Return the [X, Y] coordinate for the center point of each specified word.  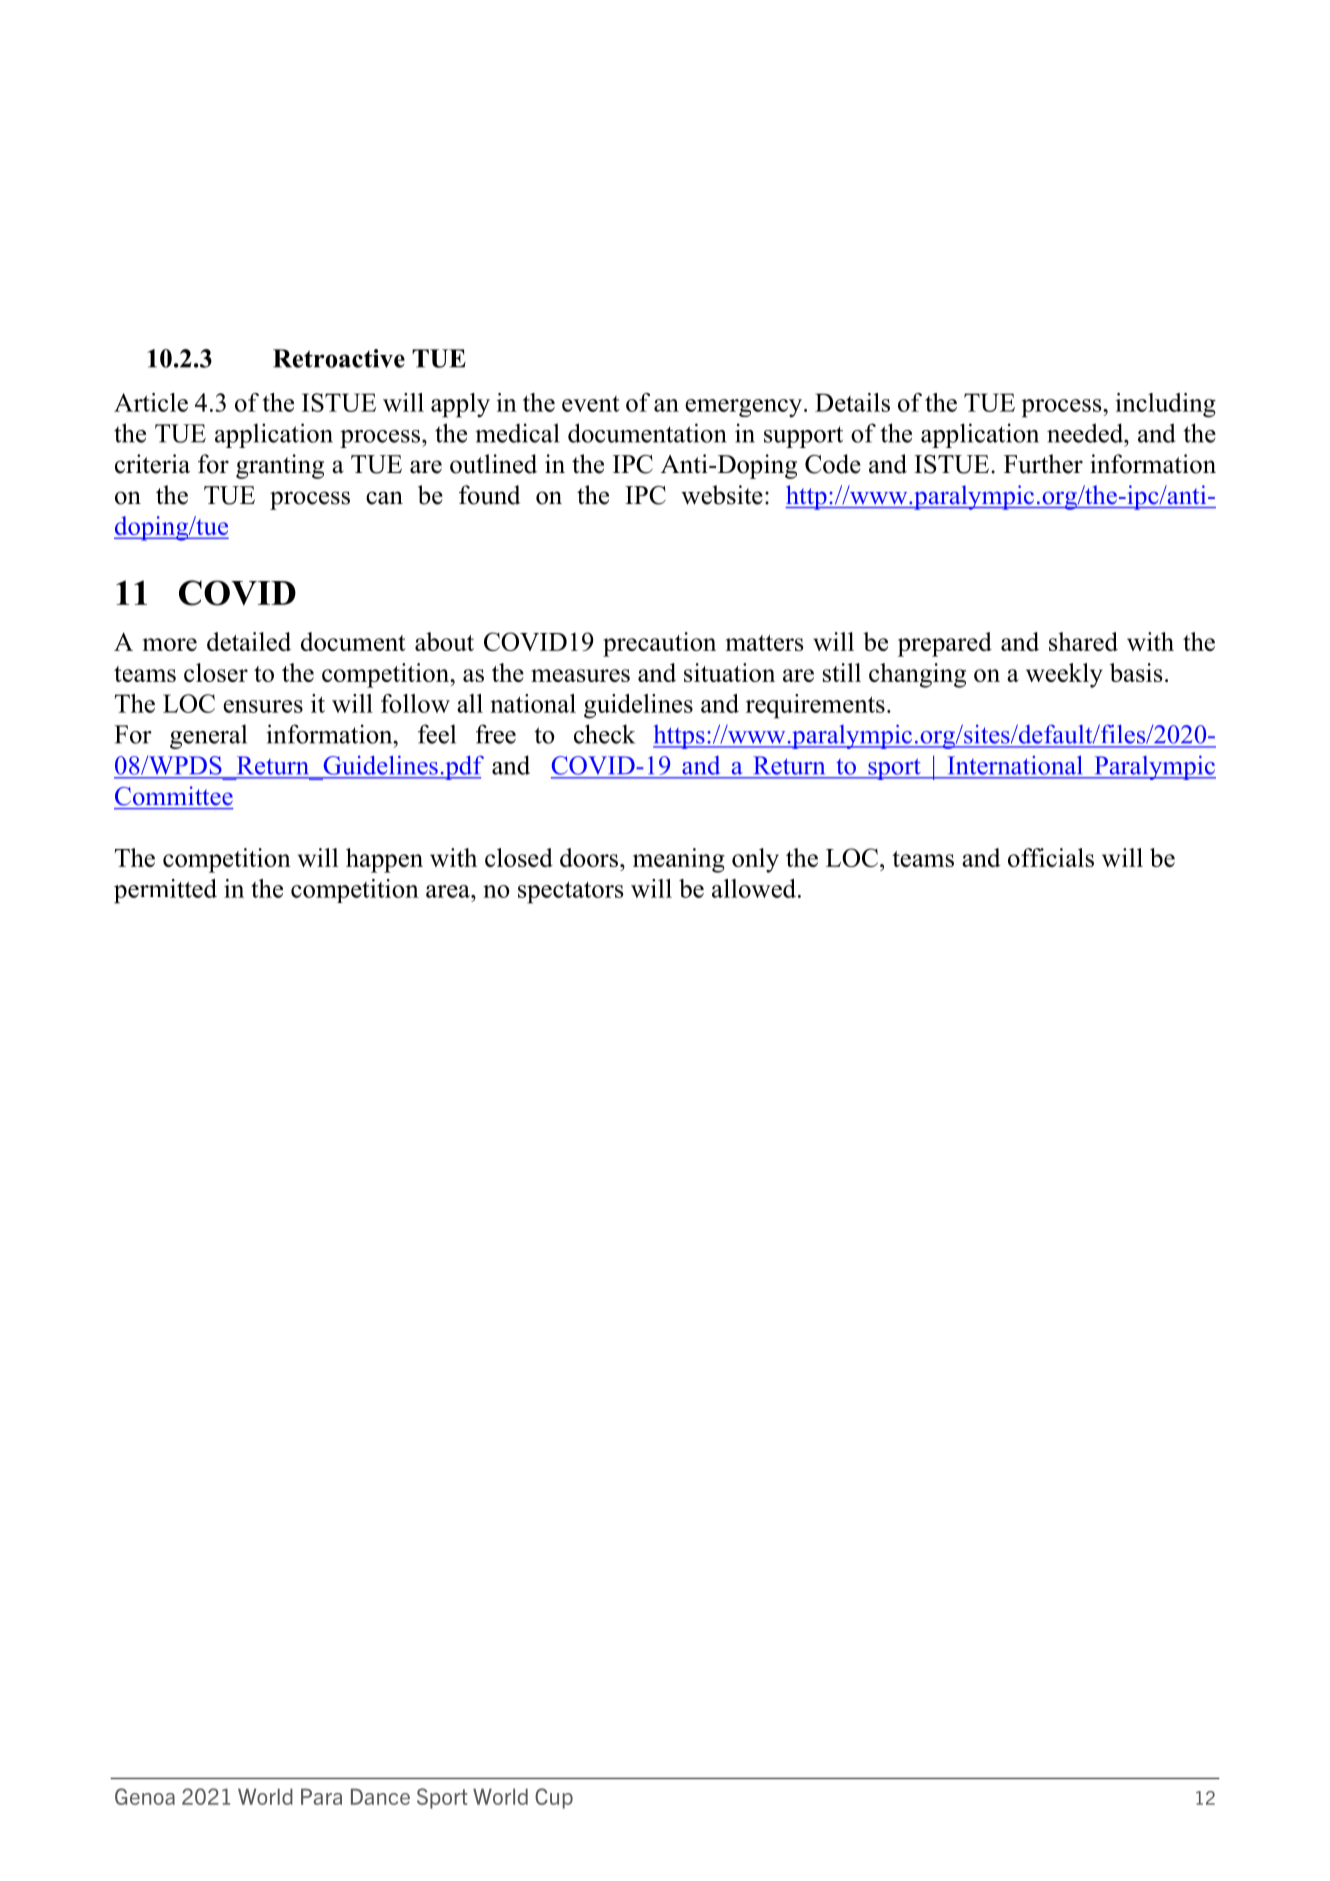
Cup [554, 1798]
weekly [1064, 675]
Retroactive [339, 358]
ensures [263, 706]
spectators [571, 892]
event [591, 404]
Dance [380, 1796]
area [449, 891]
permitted [165, 891]
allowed [754, 888]
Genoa [145, 1796]
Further [1043, 464]
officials [1051, 857]
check [604, 734]
